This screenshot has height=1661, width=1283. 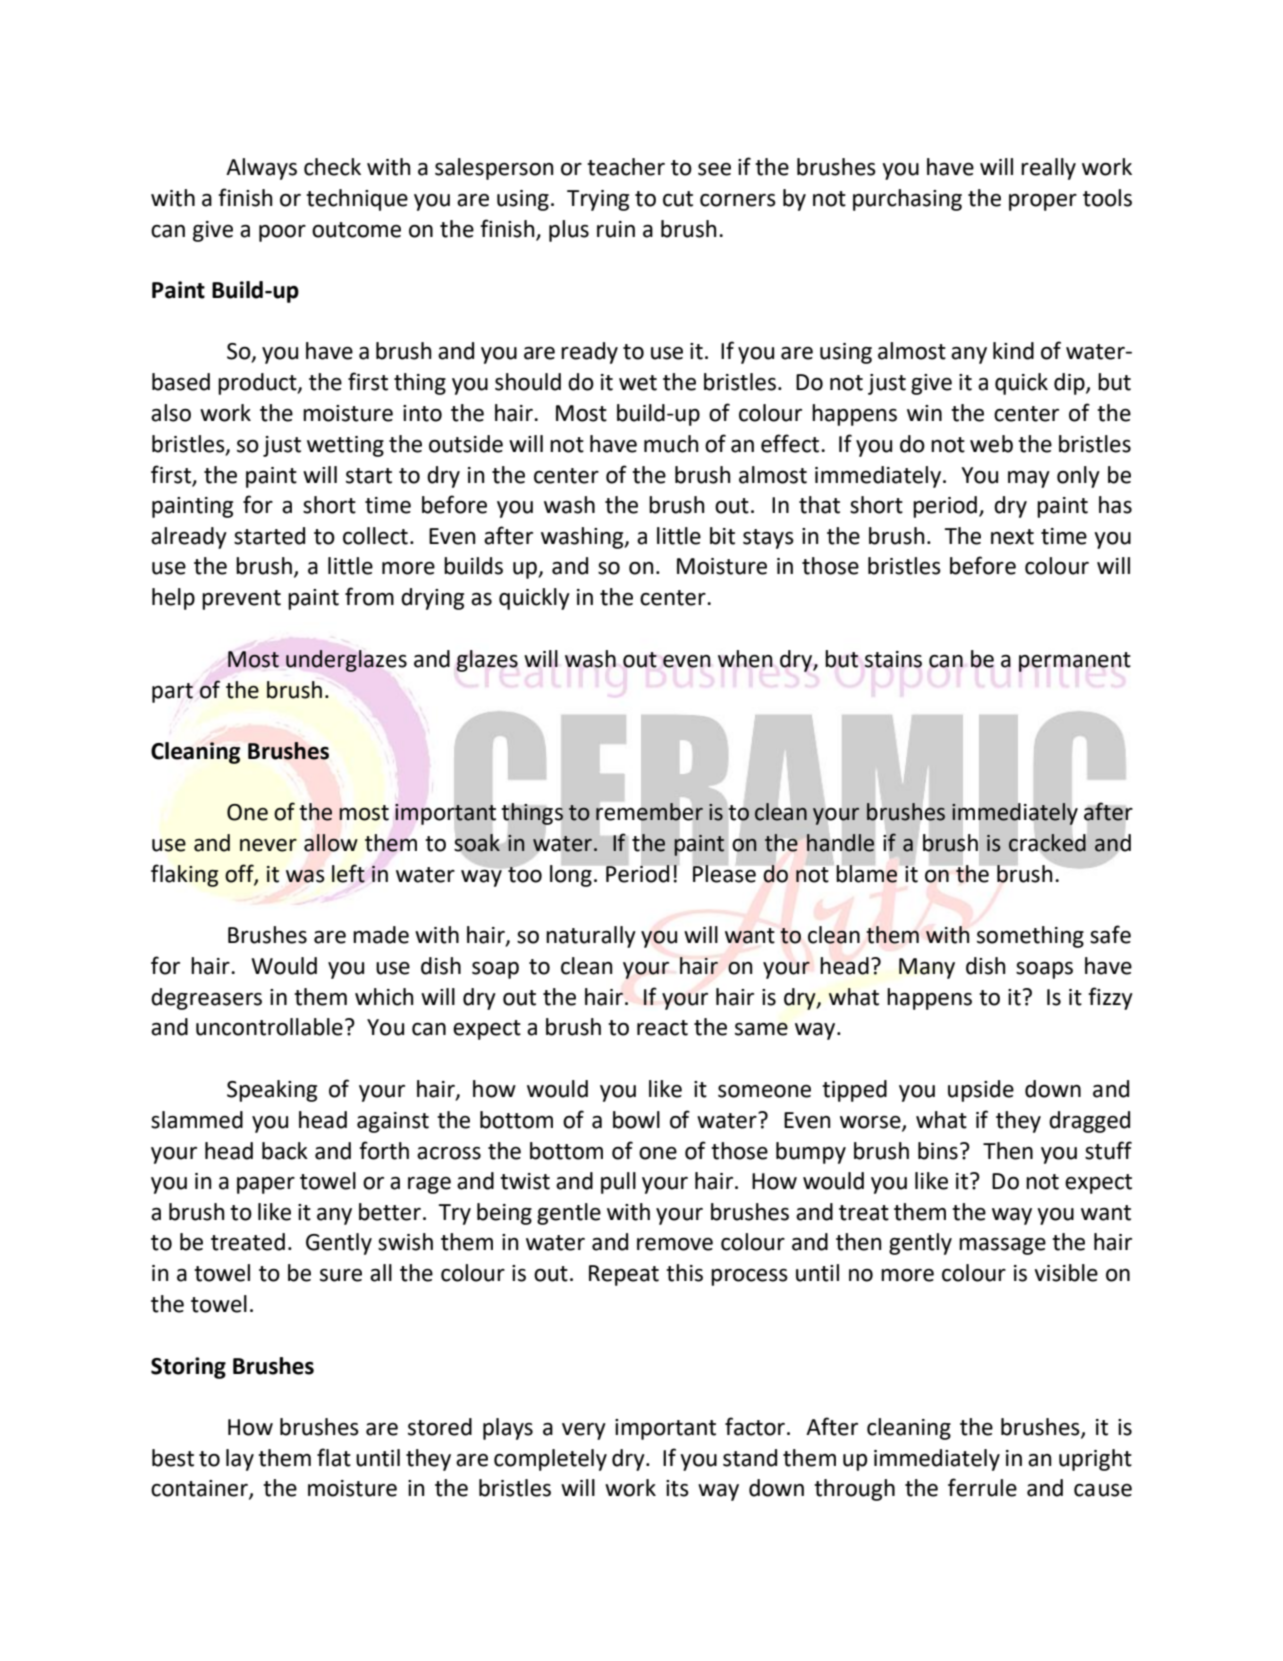 I want to click on poor, so click(x=282, y=233).
